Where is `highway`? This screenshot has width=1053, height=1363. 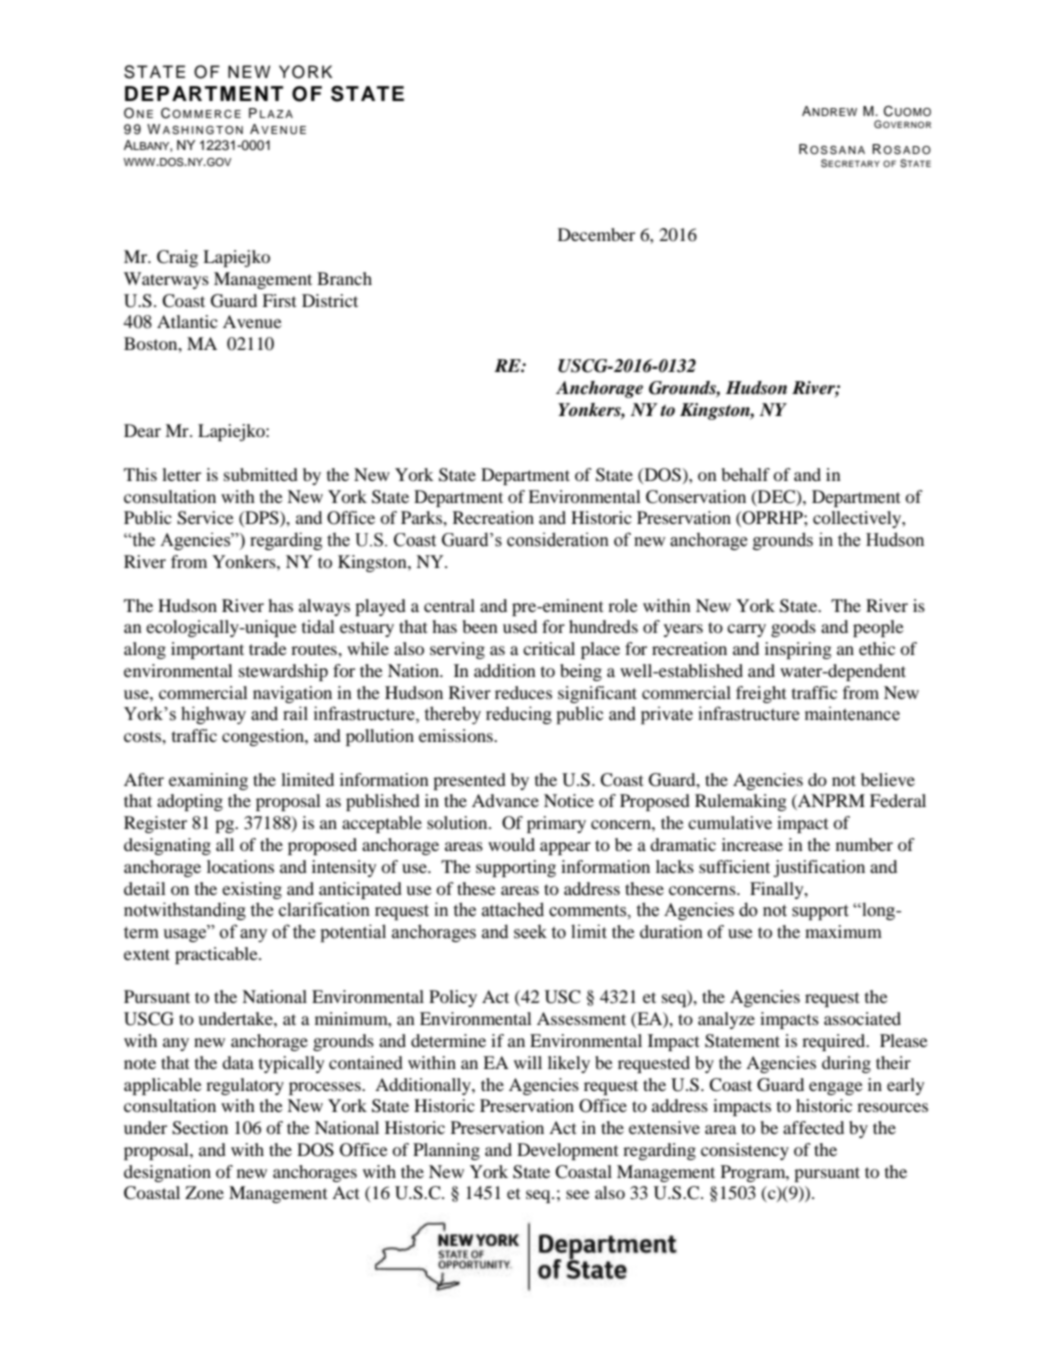
highway is located at coordinates (213, 715).
